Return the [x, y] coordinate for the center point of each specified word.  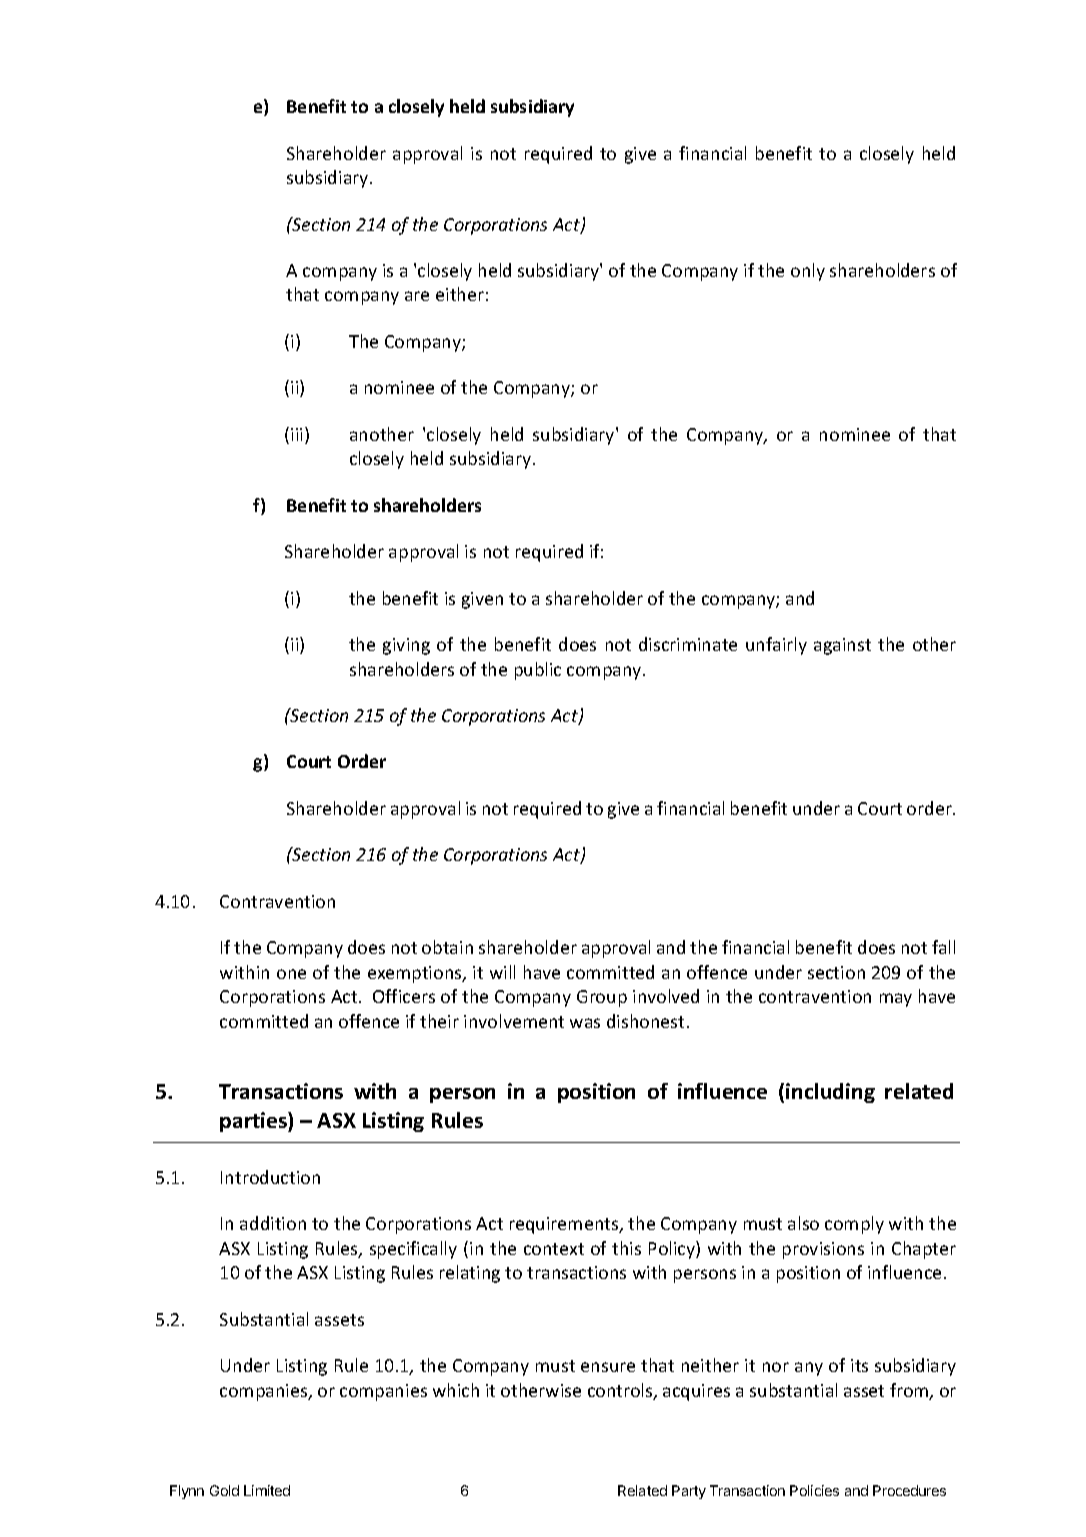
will [502, 972]
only [808, 272]
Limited [267, 1490]
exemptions [416, 974]
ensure [608, 1367]
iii [298, 435]
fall [943, 947]
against [842, 646]
